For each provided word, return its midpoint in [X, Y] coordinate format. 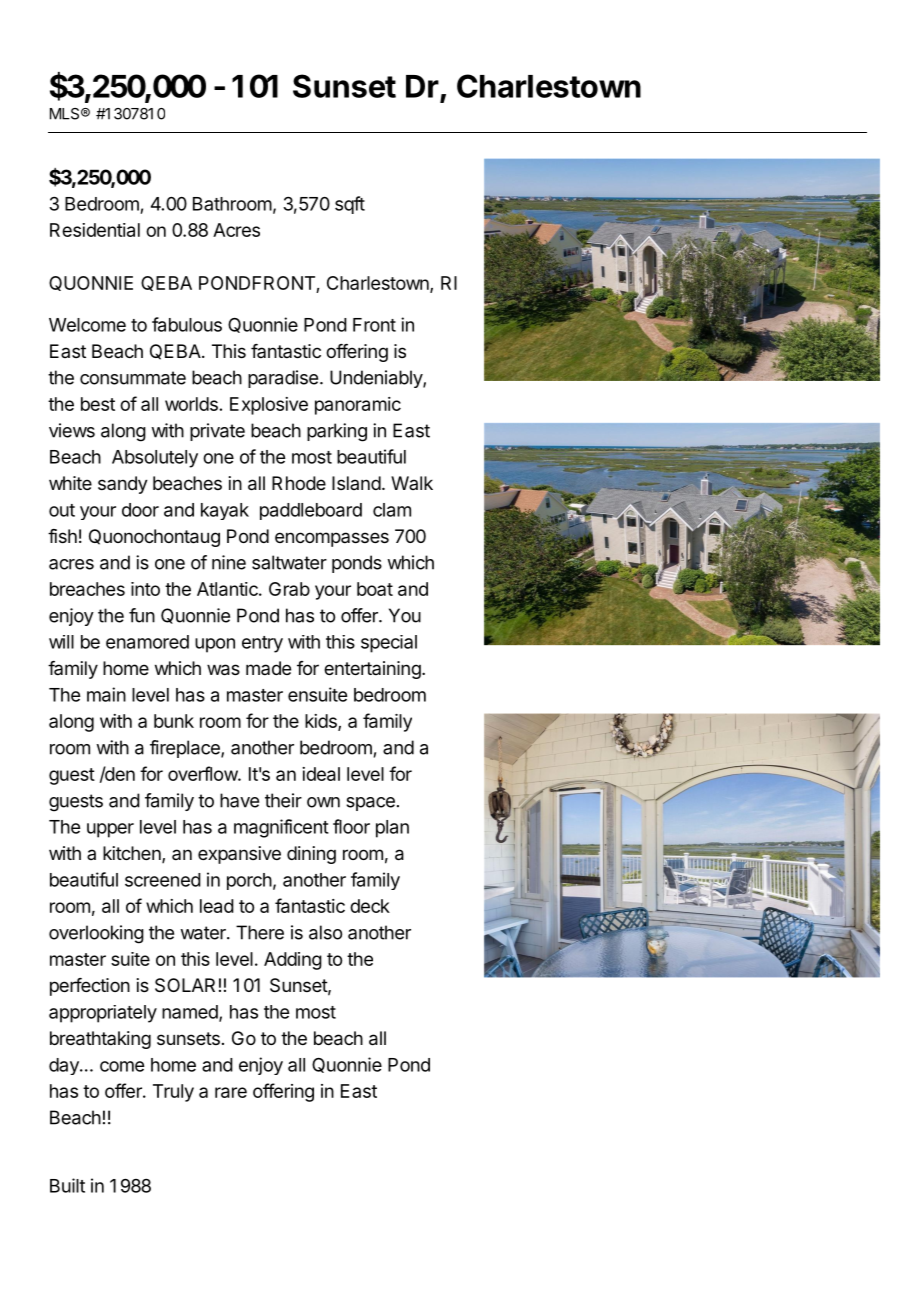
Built [67, 1185]
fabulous [187, 324]
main [106, 694]
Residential [95, 230]
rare [231, 1092]
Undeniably [377, 379]
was [223, 670]
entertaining [372, 670]
